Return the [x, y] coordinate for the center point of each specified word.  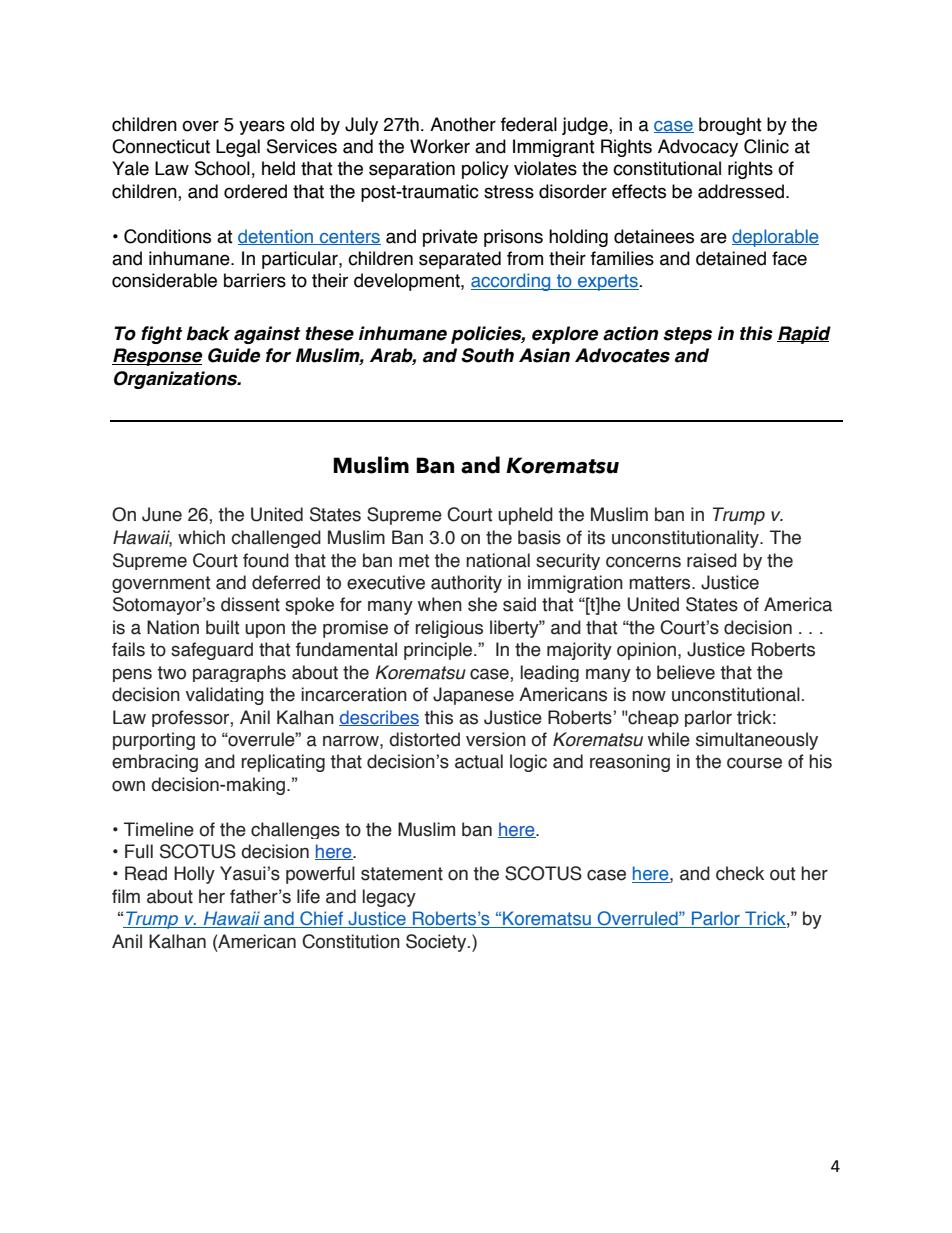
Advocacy [698, 148]
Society [437, 943]
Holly [194, 875]
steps [687, 335]
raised [712, 560]
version [496, 739]
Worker [440, 146]
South [487, 355]
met [414, 561]
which [201, 537]
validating [225, 696]
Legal [238, 148]
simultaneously [757, 741]
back [208, 333]
